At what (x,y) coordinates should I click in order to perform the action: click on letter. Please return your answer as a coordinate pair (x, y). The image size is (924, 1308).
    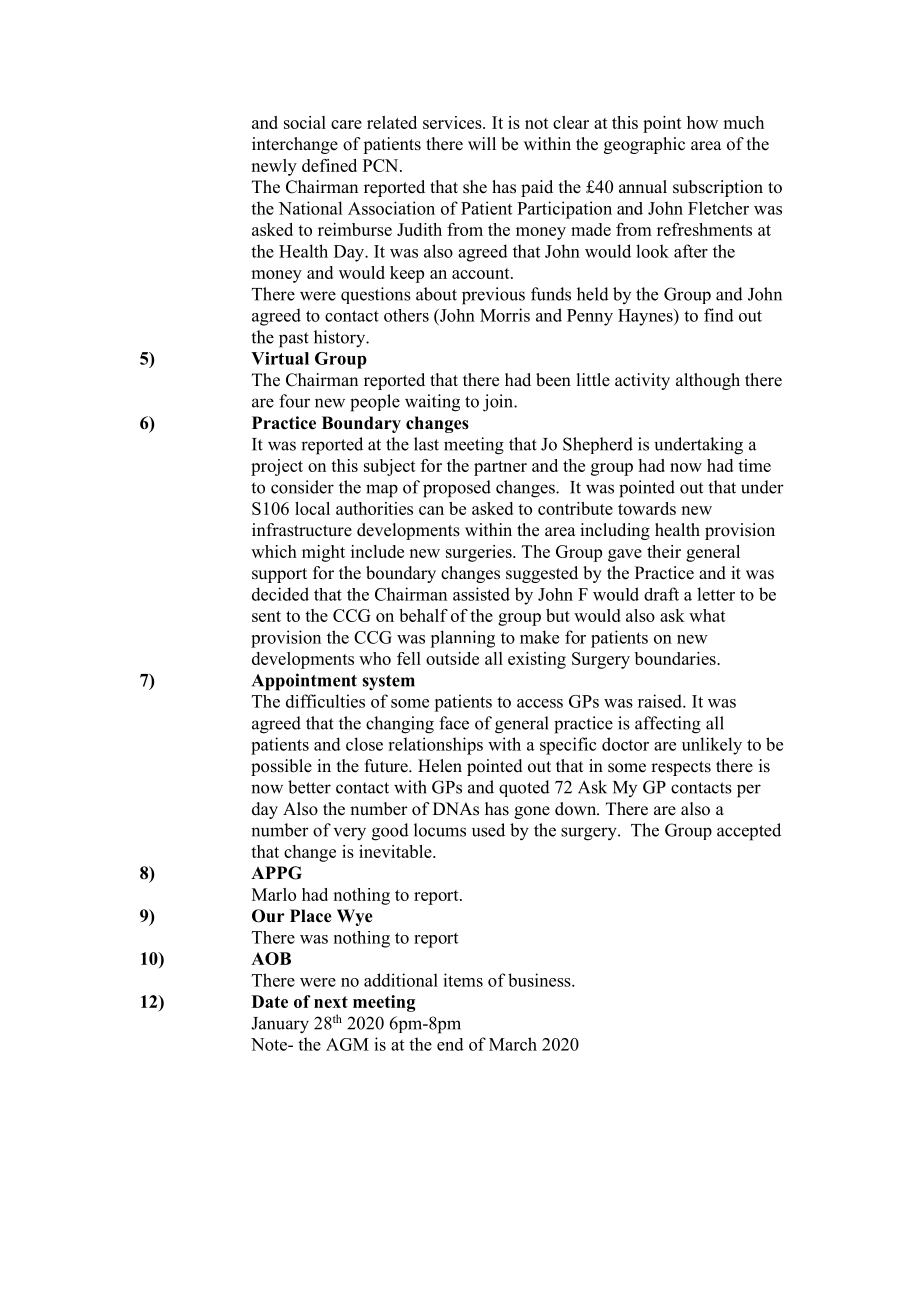
    Looking at the image, I should click on (716, 594).
